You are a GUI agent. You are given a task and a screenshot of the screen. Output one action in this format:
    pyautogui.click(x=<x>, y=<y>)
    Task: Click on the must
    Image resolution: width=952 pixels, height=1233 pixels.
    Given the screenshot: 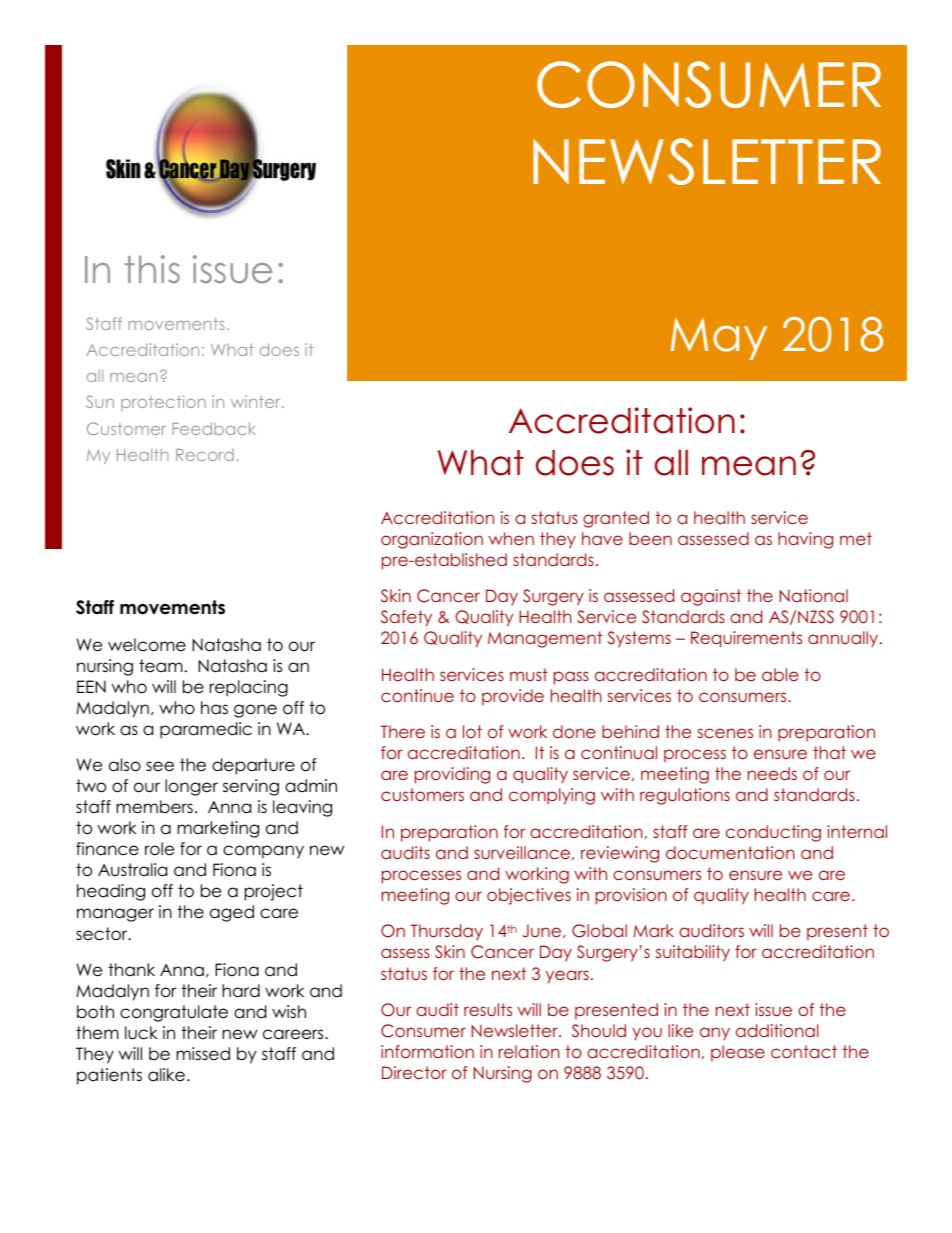 What is the action you would take?
    pyautogui.click(x=529, y=674)
